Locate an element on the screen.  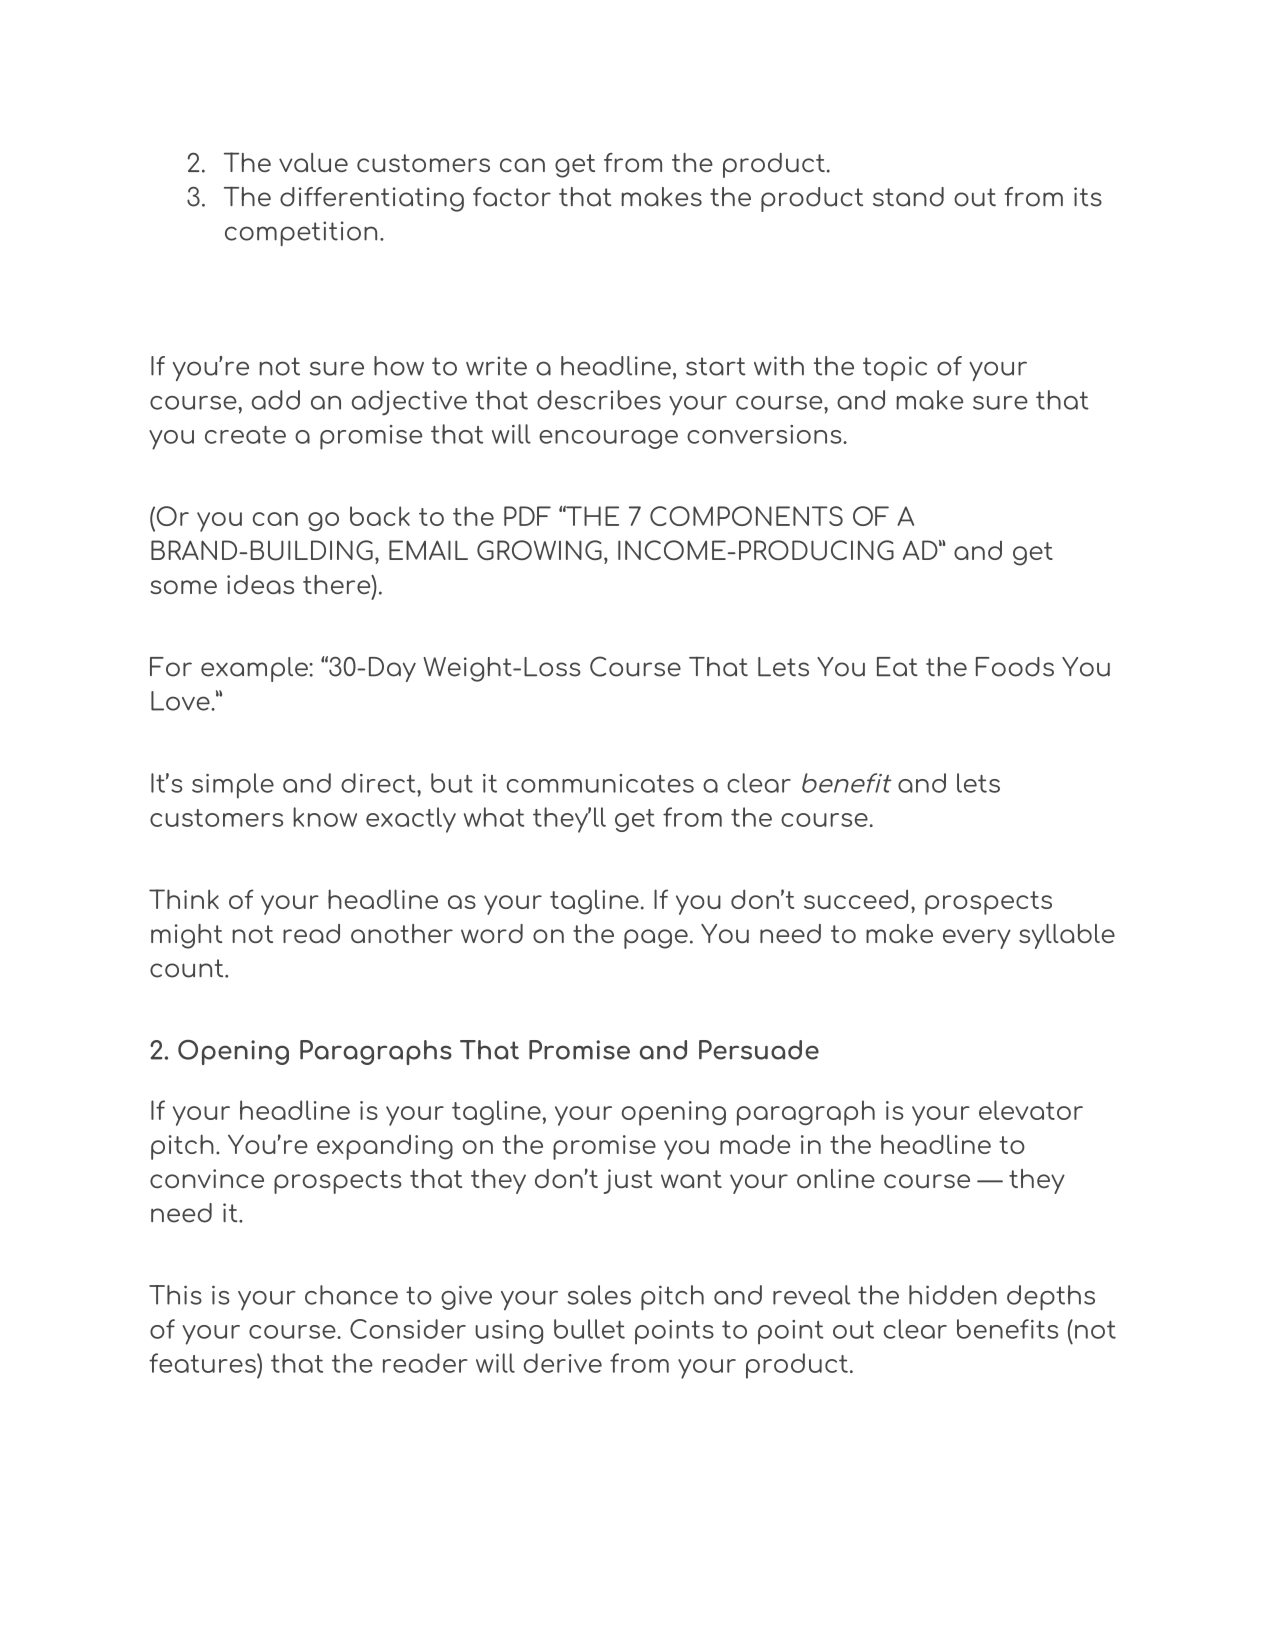
count is located at coordinates (188, 968).
